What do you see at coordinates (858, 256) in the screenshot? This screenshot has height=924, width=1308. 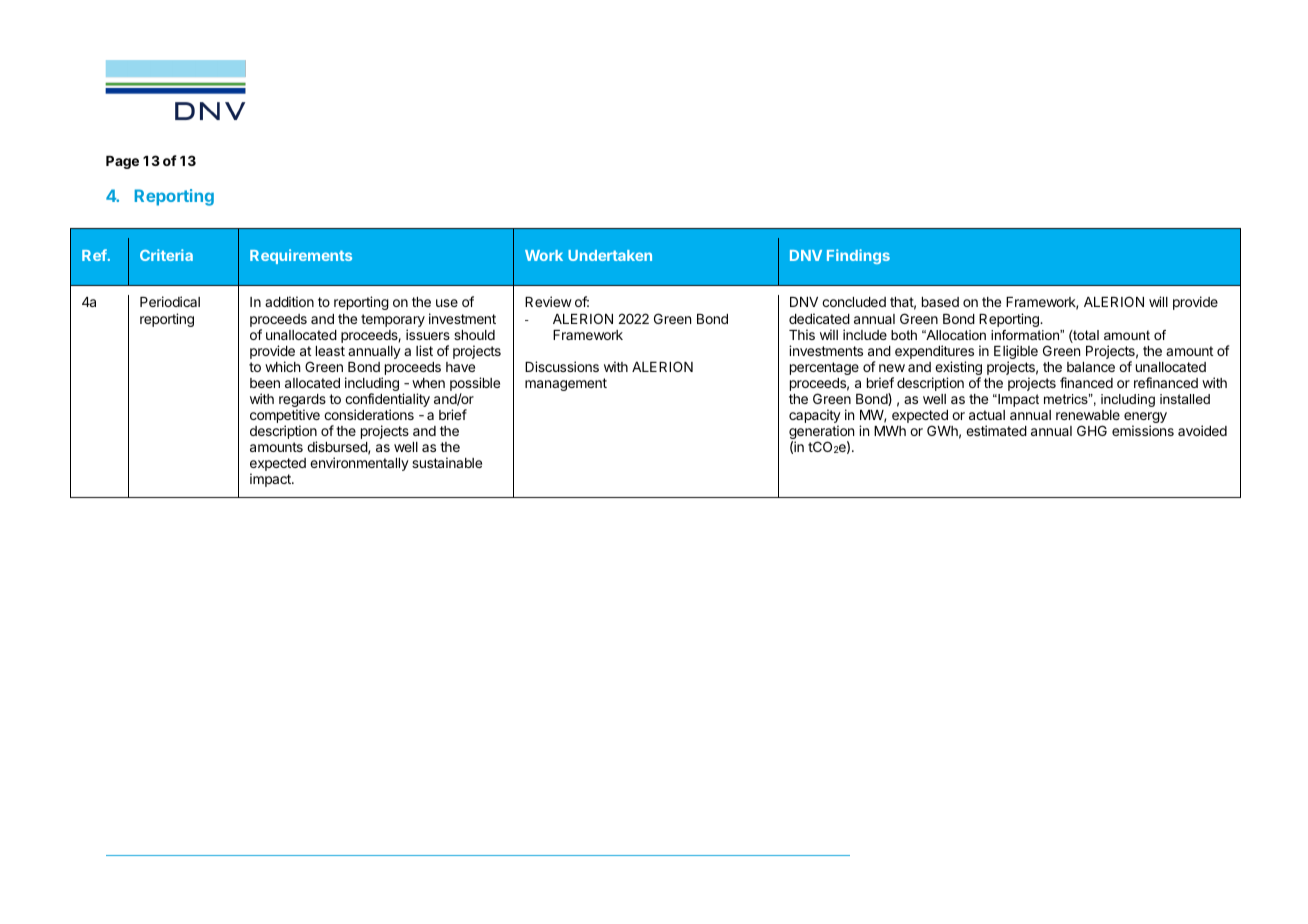 I see `Findings` at bounding box center [858, 256].
